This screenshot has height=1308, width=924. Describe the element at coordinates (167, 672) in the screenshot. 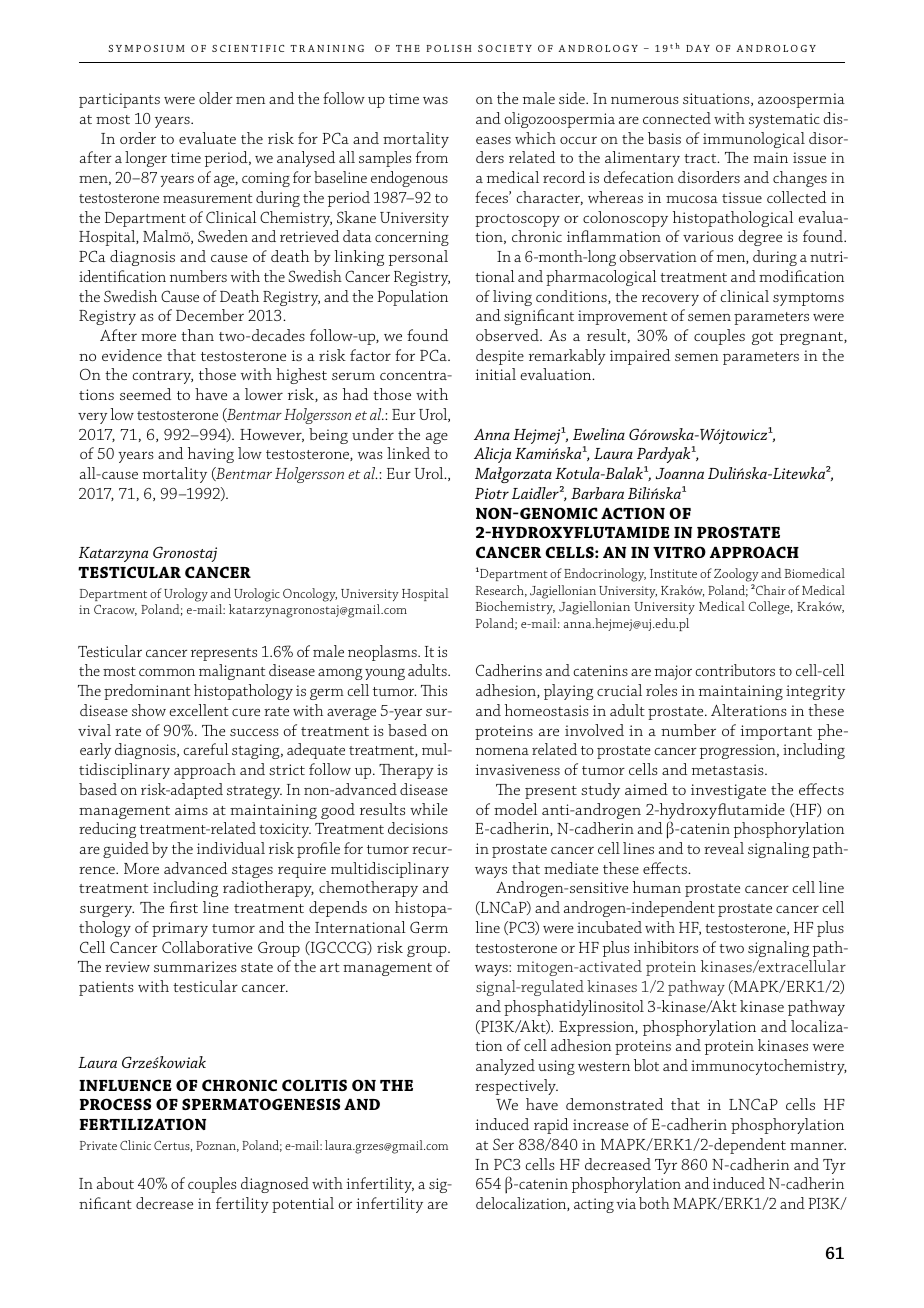

I see `common` at that location.
